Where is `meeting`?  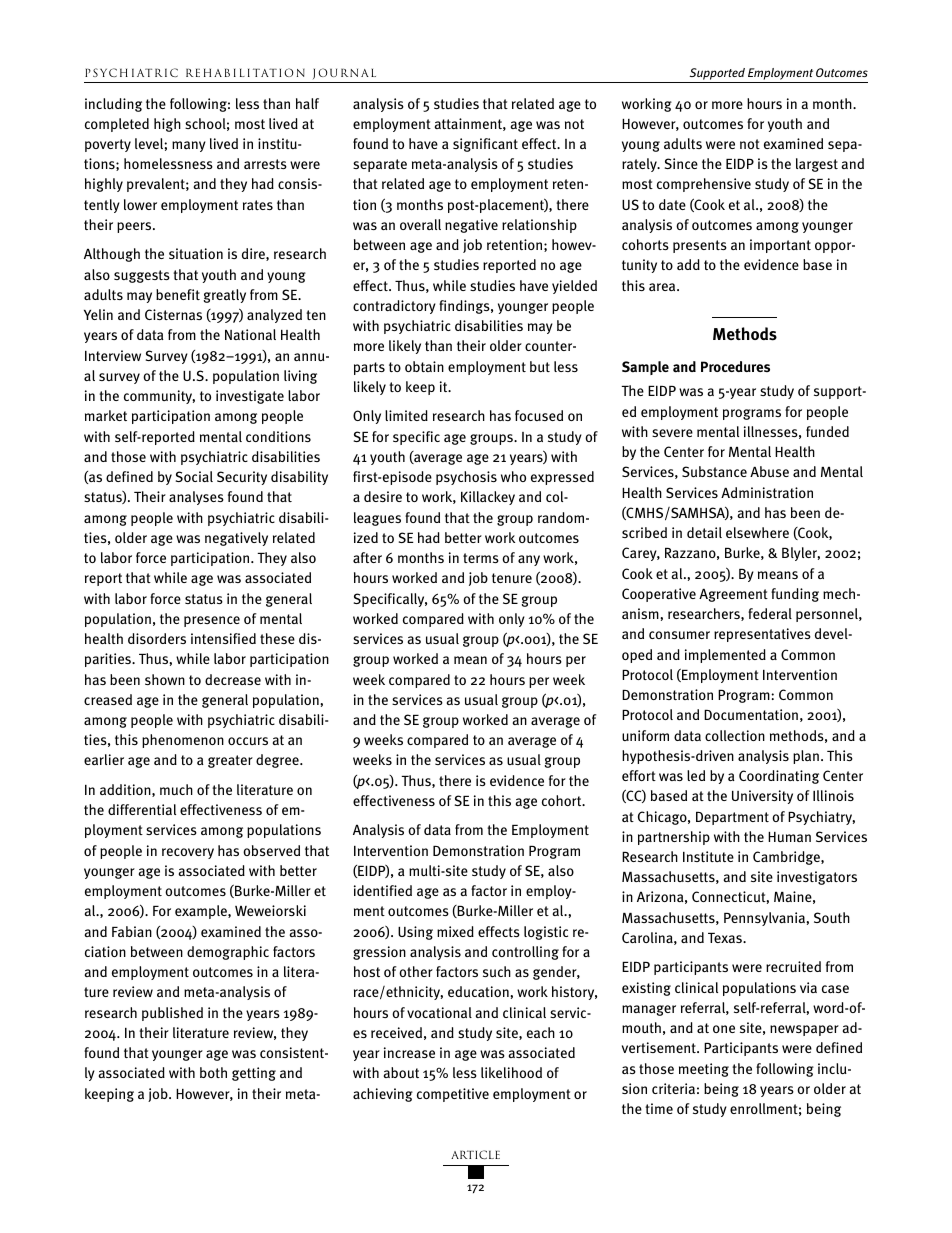
meeting is located at coordinates (704, 1070).
